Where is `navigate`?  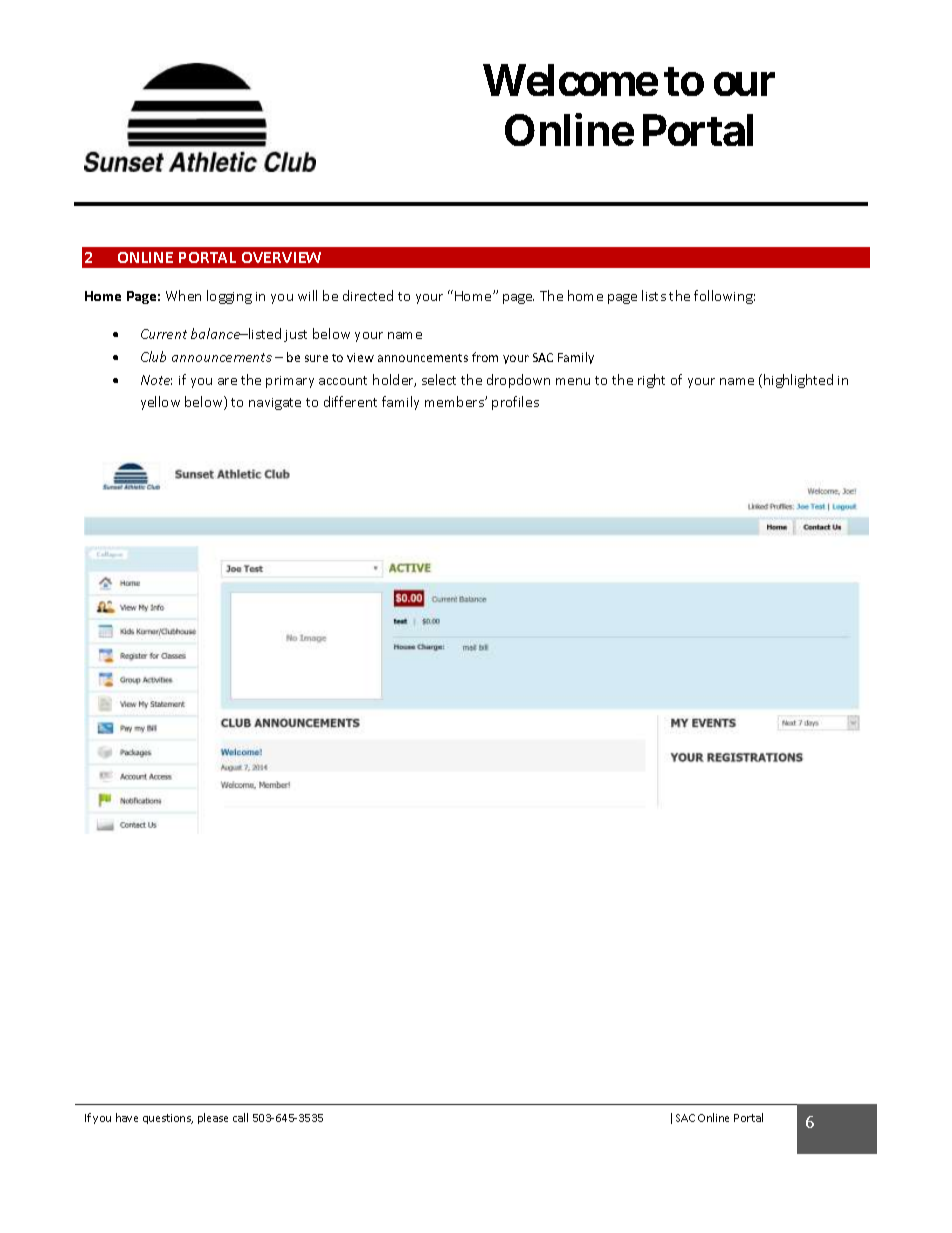
navigate is located at coordinates (275, 404).
